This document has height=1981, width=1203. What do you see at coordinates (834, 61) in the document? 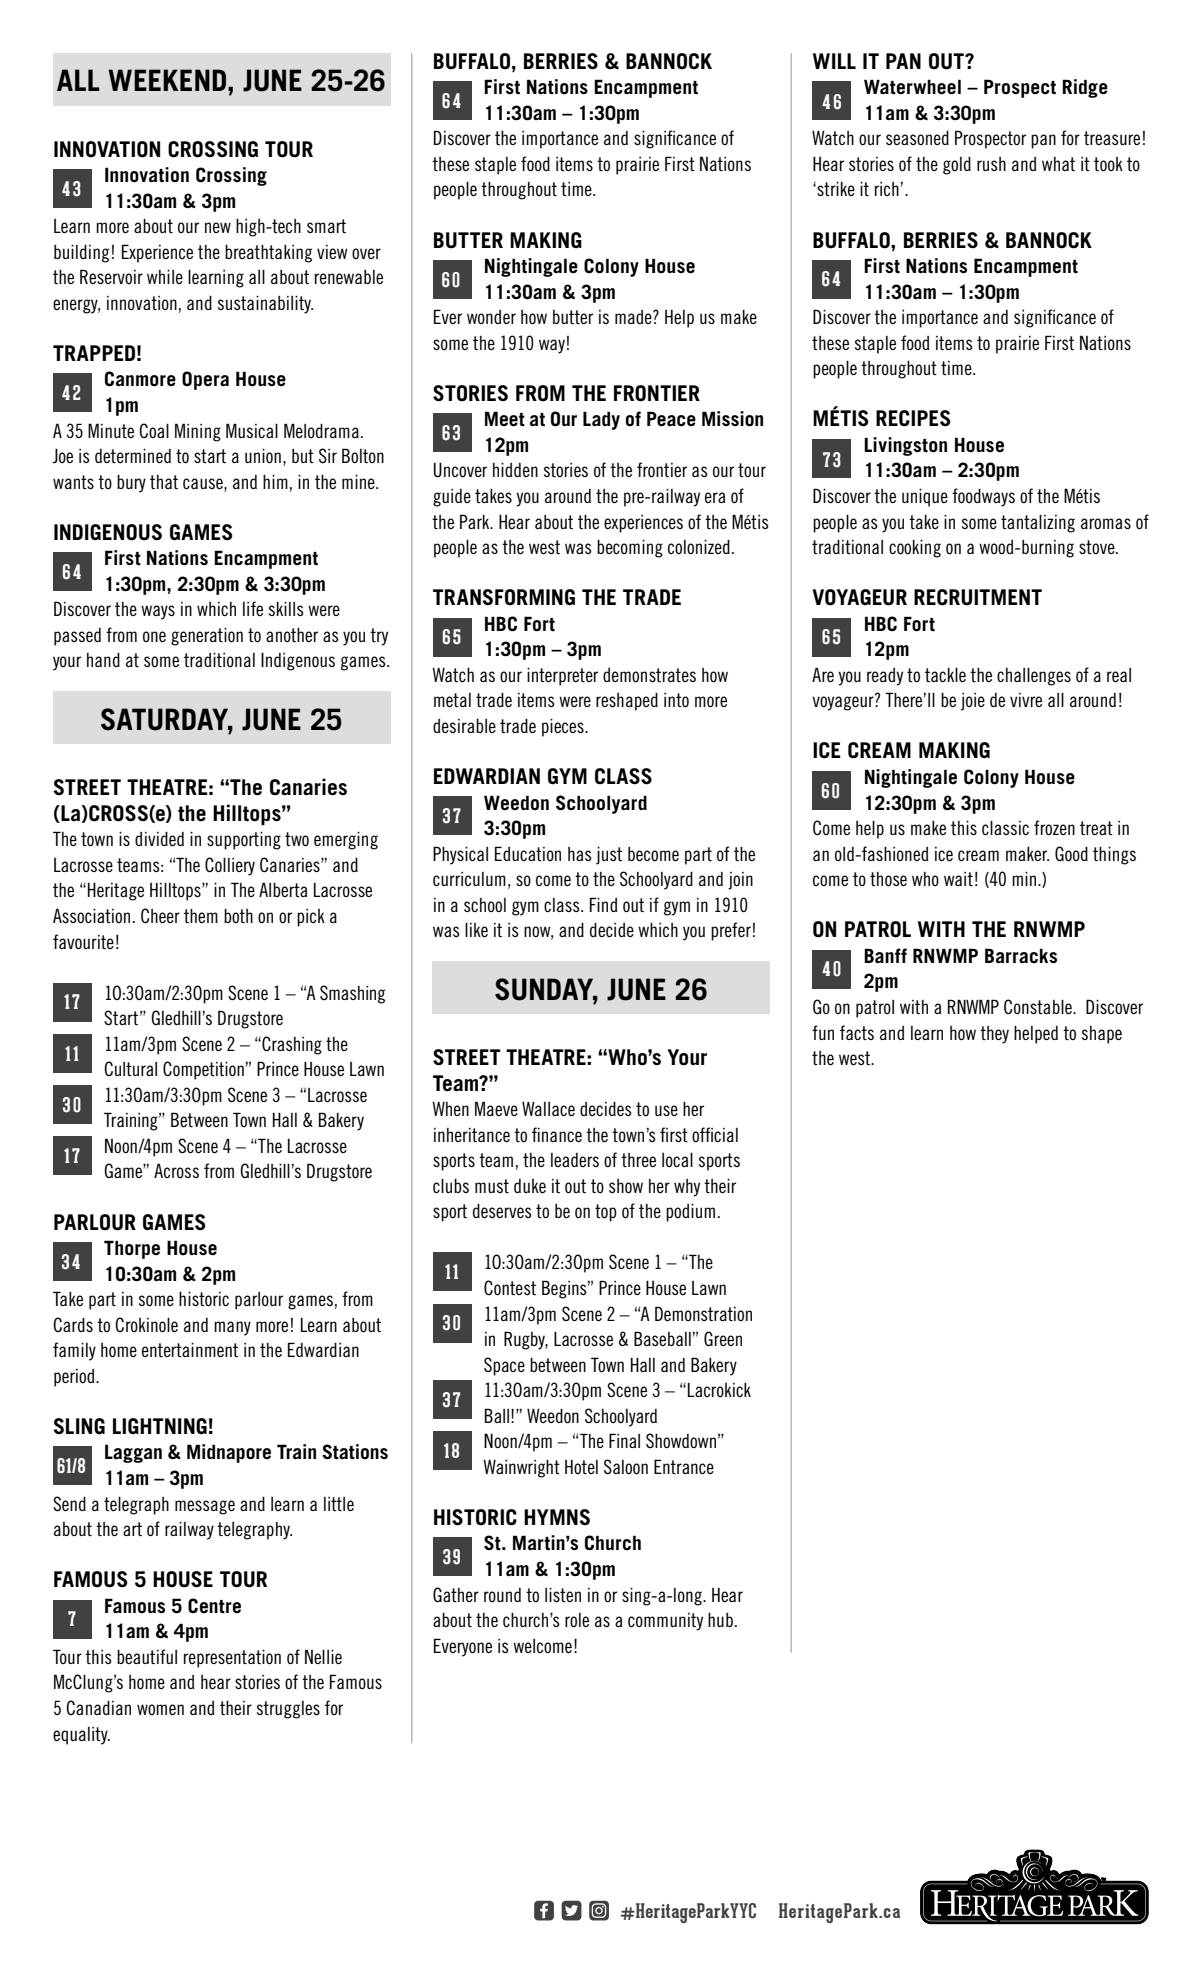
I see `WILL` at bounding box center [834, 61].
